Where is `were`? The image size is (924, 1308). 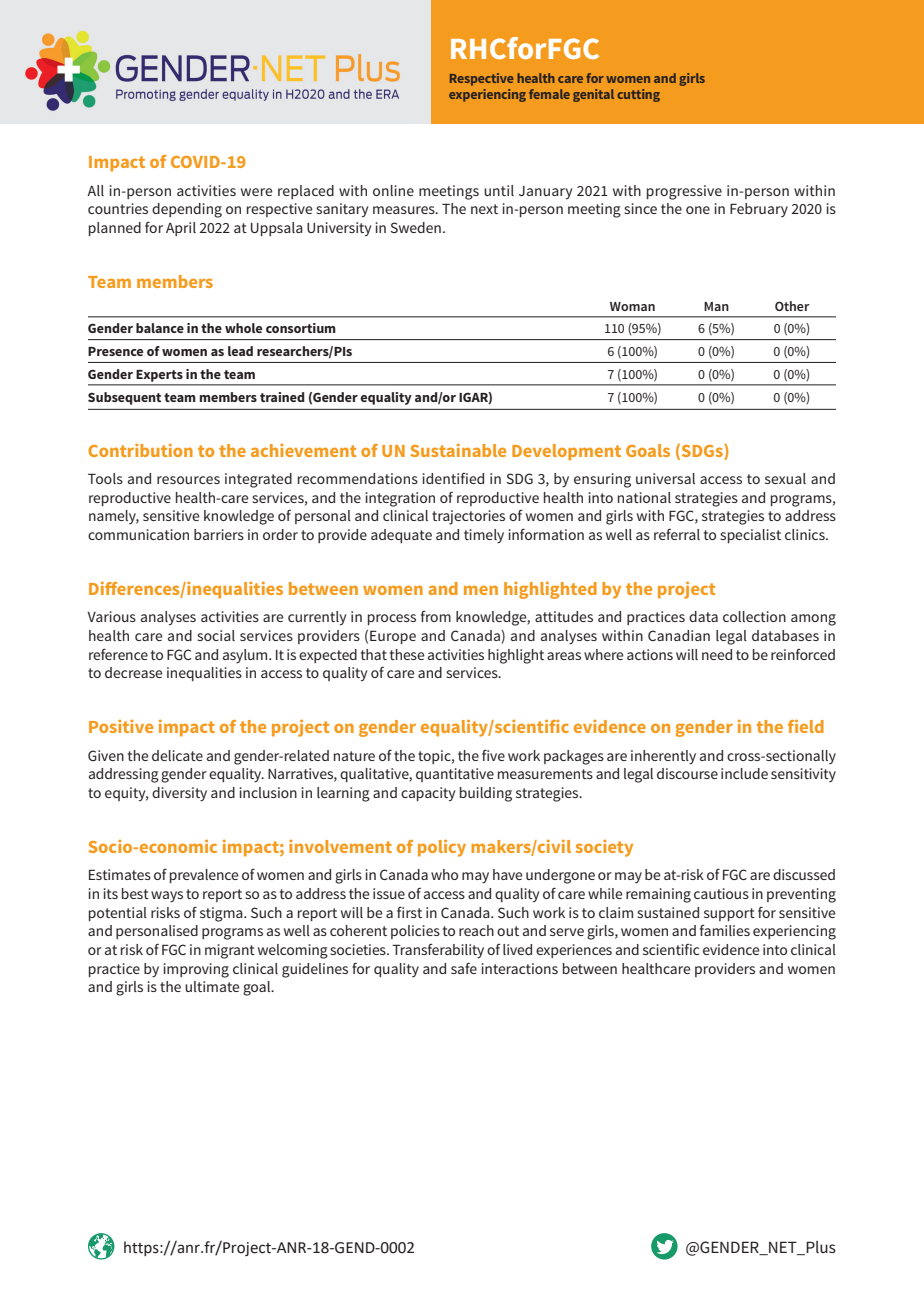
were is located at coordinates (256, 192).
